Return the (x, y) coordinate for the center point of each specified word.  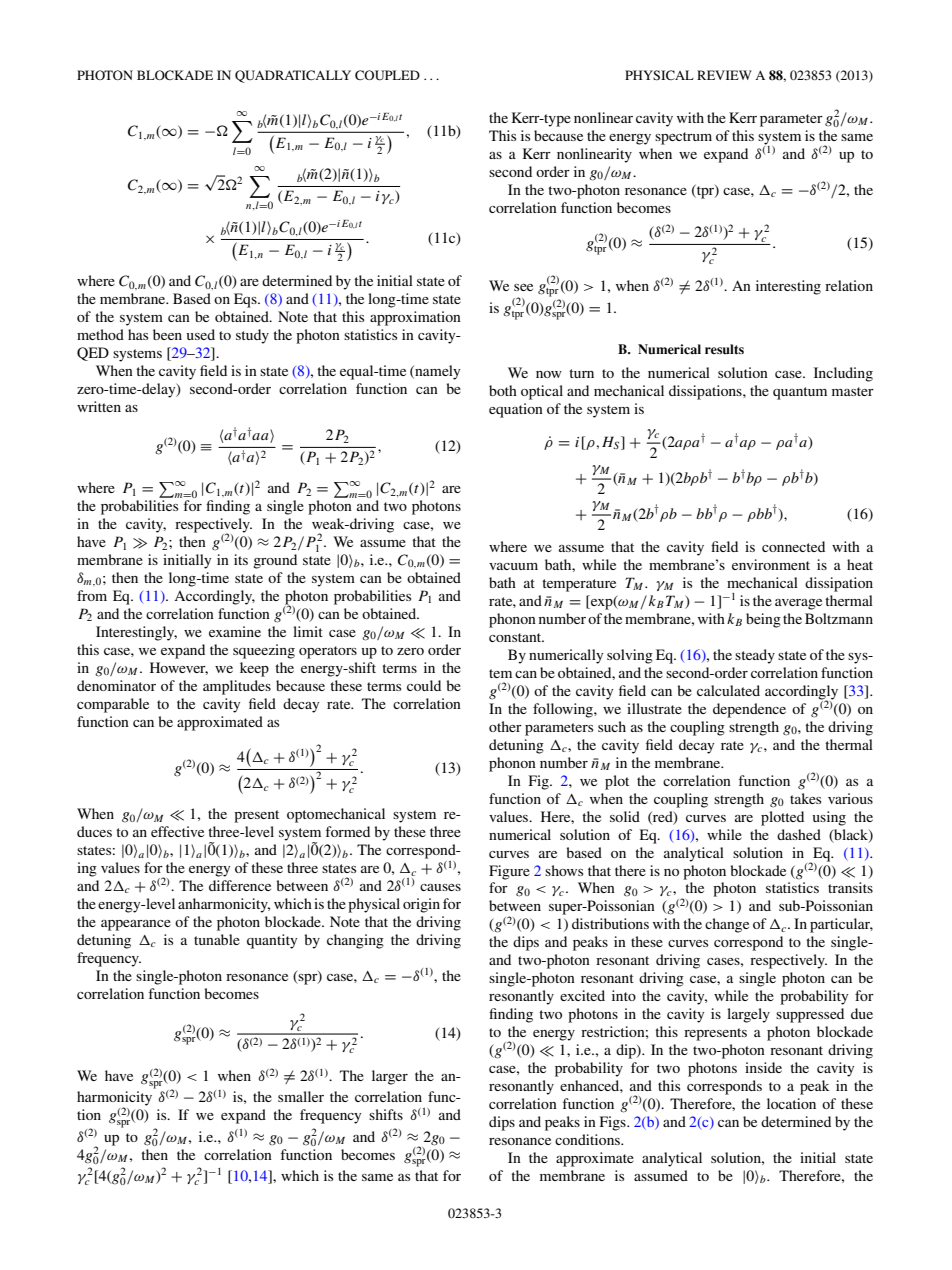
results (724, 349)
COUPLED (387, 75)
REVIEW (724, 75)
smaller (301, 1096)
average (798, 604)
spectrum (683, 138)
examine (235, 631)
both (503, 390)
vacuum (513, 566)
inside (763, 1067)
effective (177, 831)
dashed (799, 834)
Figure (509, 872)
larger (390, 1077)
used (201, 334)
